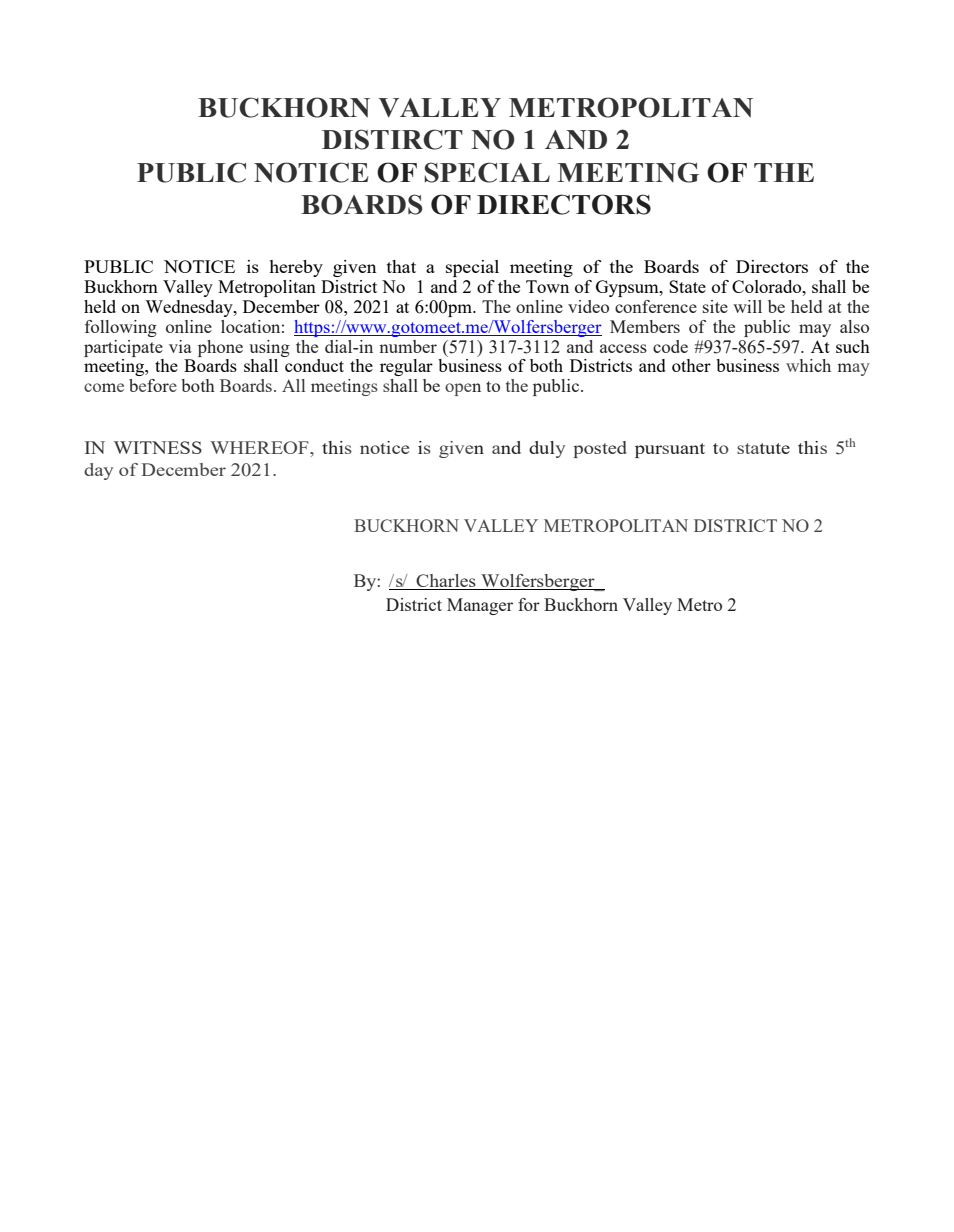 This page has width=954, height=1232. What do you see at coordinates (547, 286) in the page?
I see `Town` at bounding box center [547, 286].
